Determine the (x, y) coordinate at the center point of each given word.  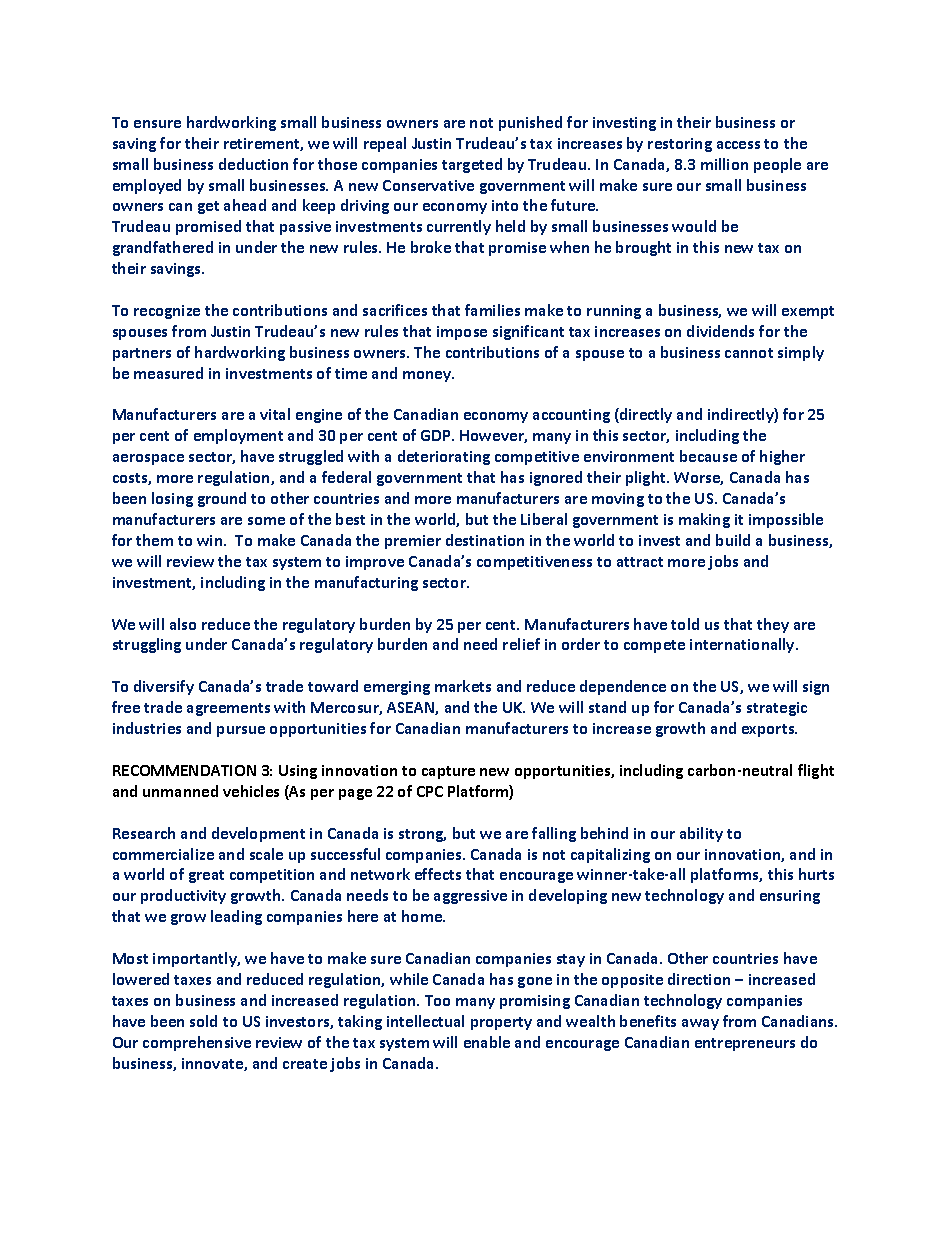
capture (448, 772)
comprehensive (197, 1043)
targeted (472, 165)
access (738, 145)
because (708, 456)
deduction (253, 164)
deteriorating (444, 457)
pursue (241, 731)
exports (769, 730)
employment (238, 436)
